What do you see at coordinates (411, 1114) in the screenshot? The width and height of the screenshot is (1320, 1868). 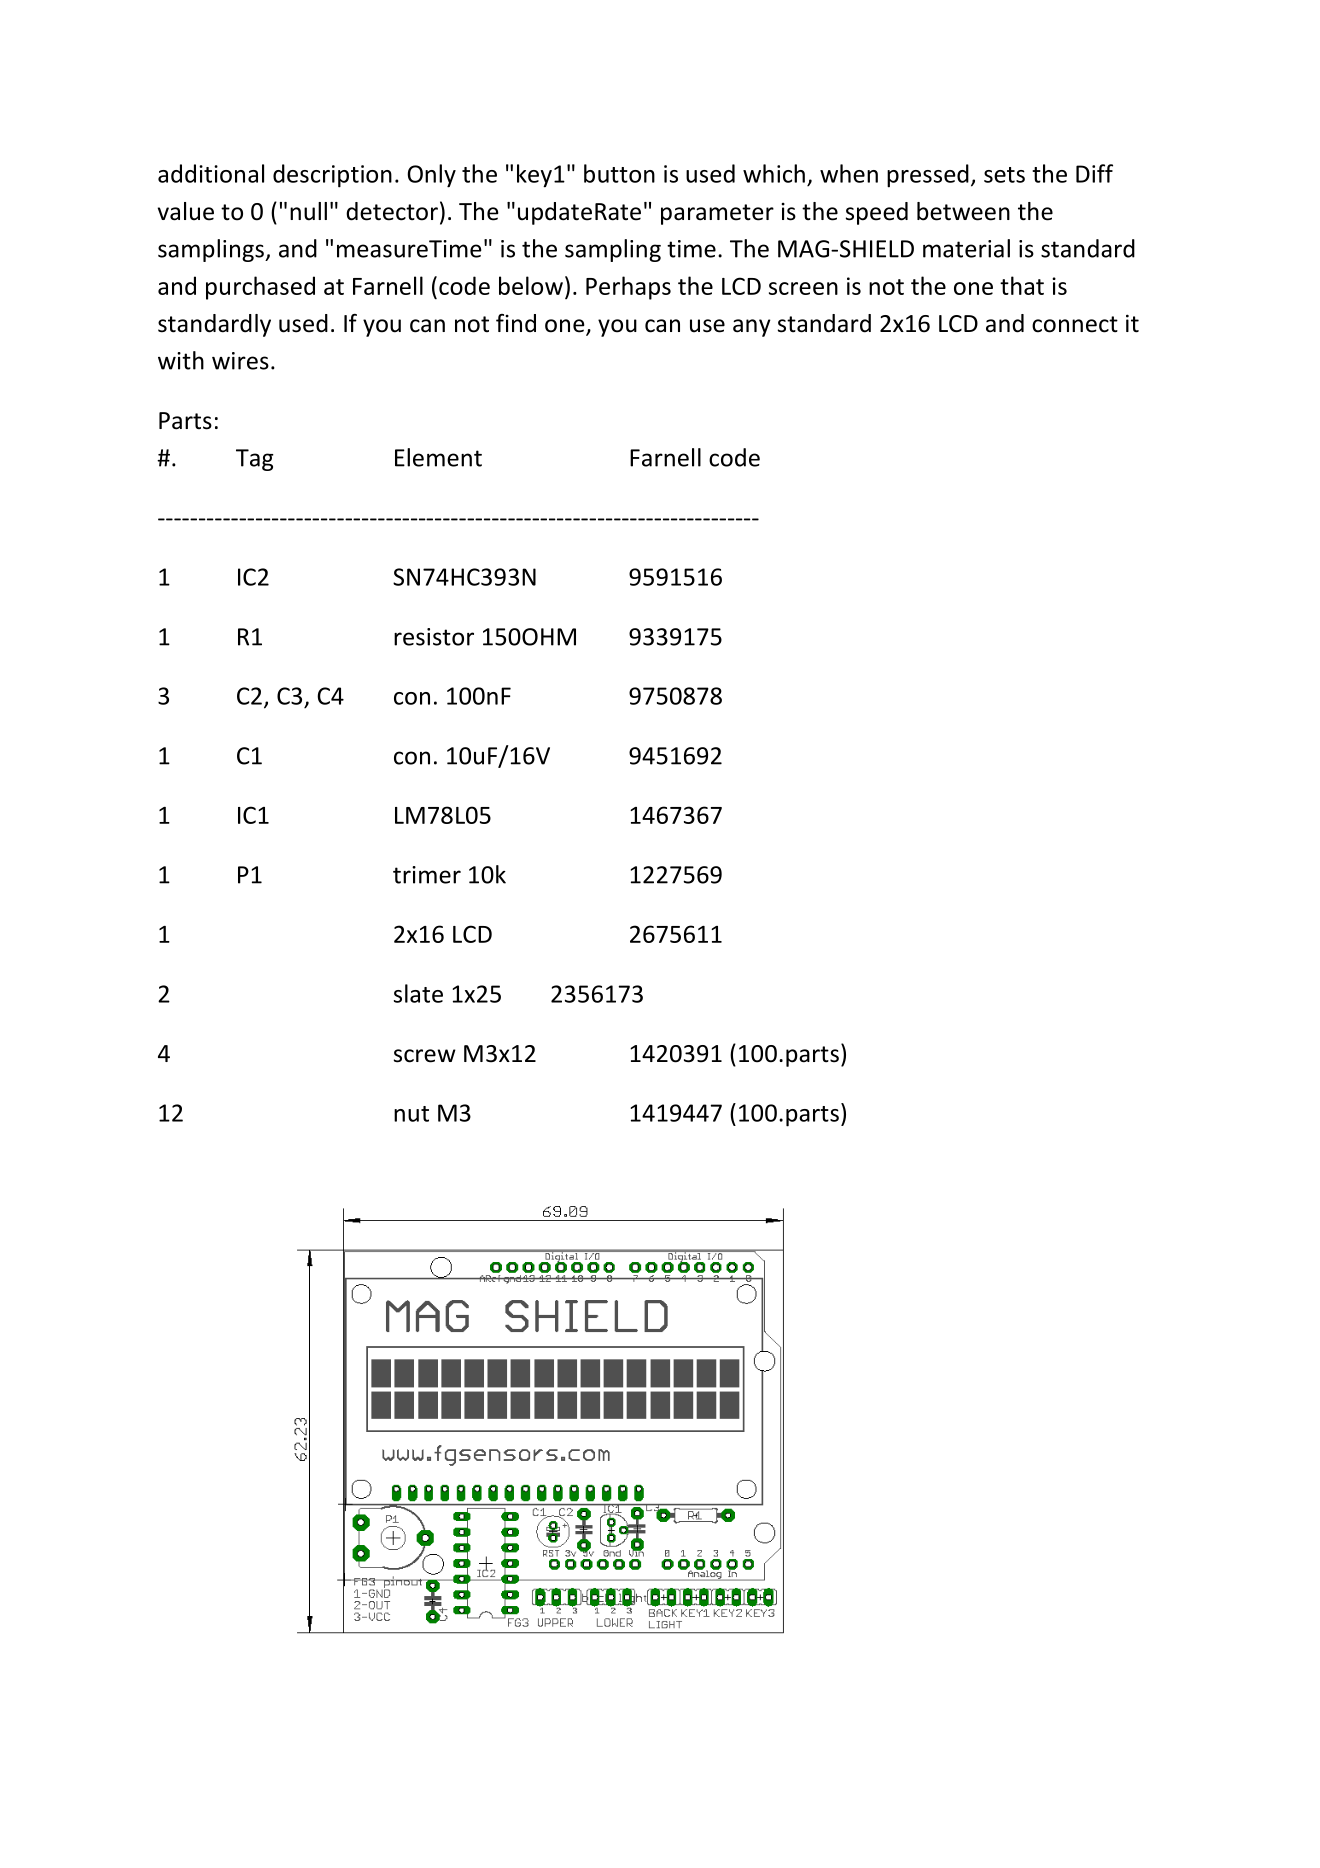 I see `nut` at bounding box center [411, 1114].
